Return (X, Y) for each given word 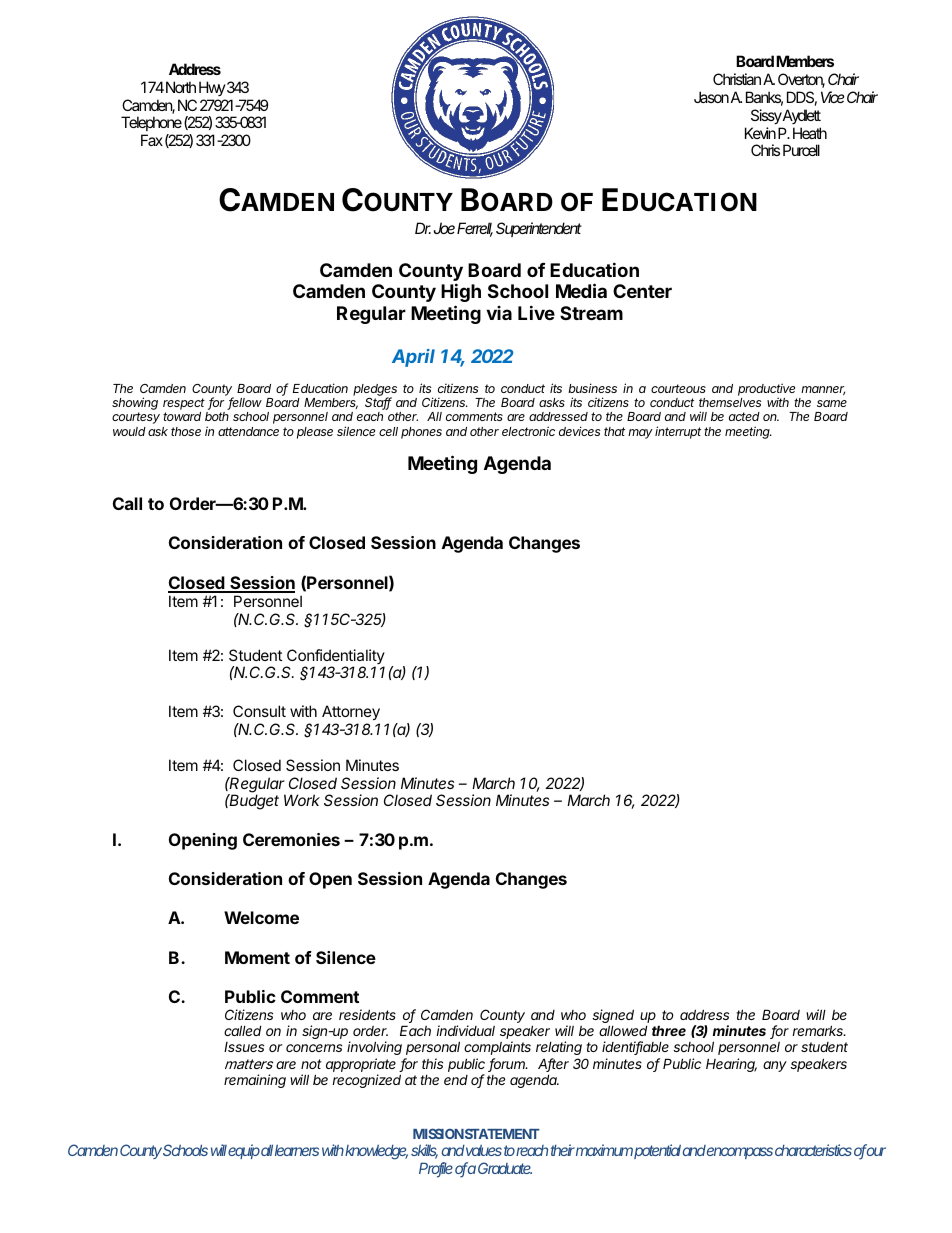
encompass (740, 1153)
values (484, 1150)
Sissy (766, 116)
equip (244, 1151)
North (181, 87)
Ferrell (475, 229)
